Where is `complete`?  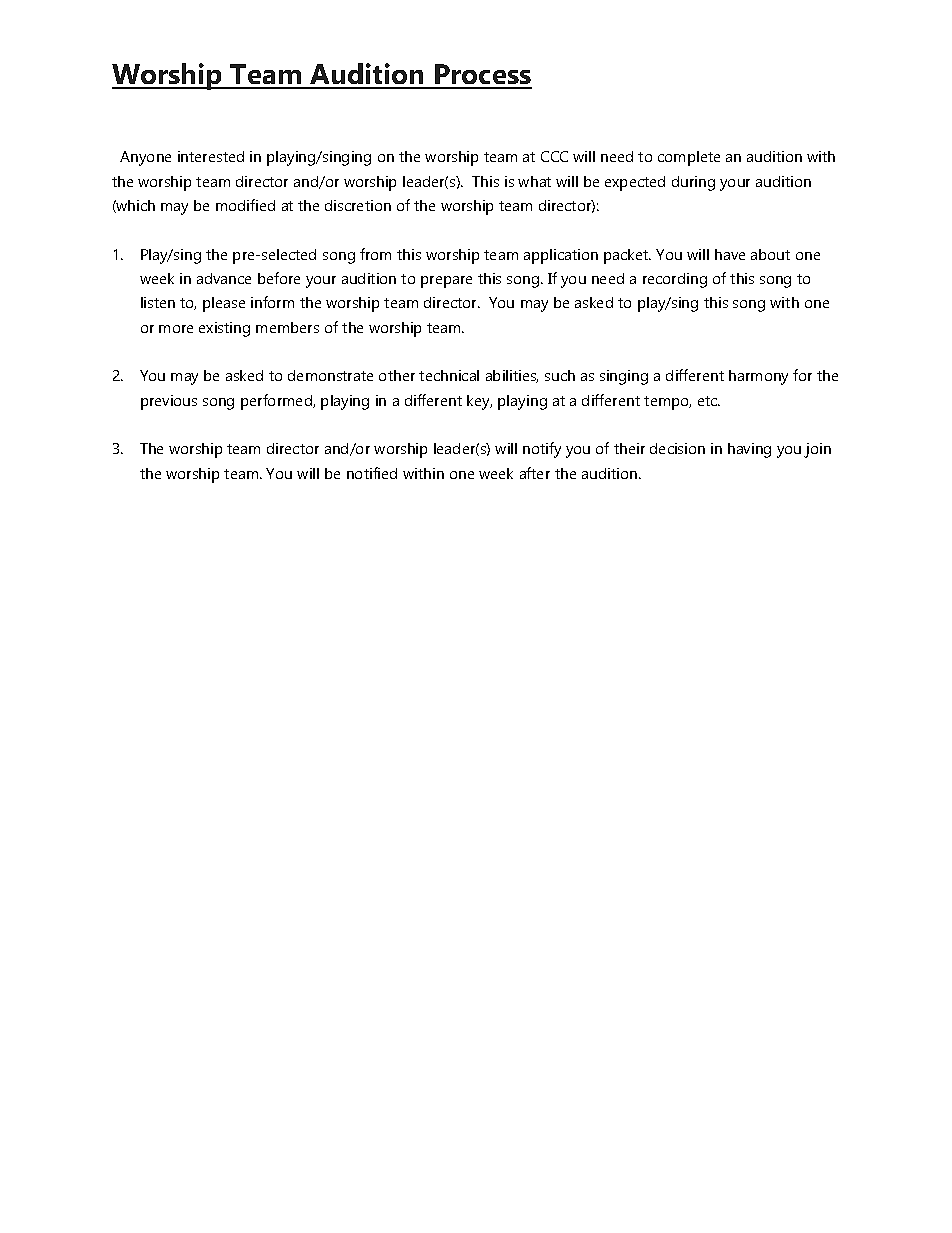
complete is located at coordinates (689, 158).
